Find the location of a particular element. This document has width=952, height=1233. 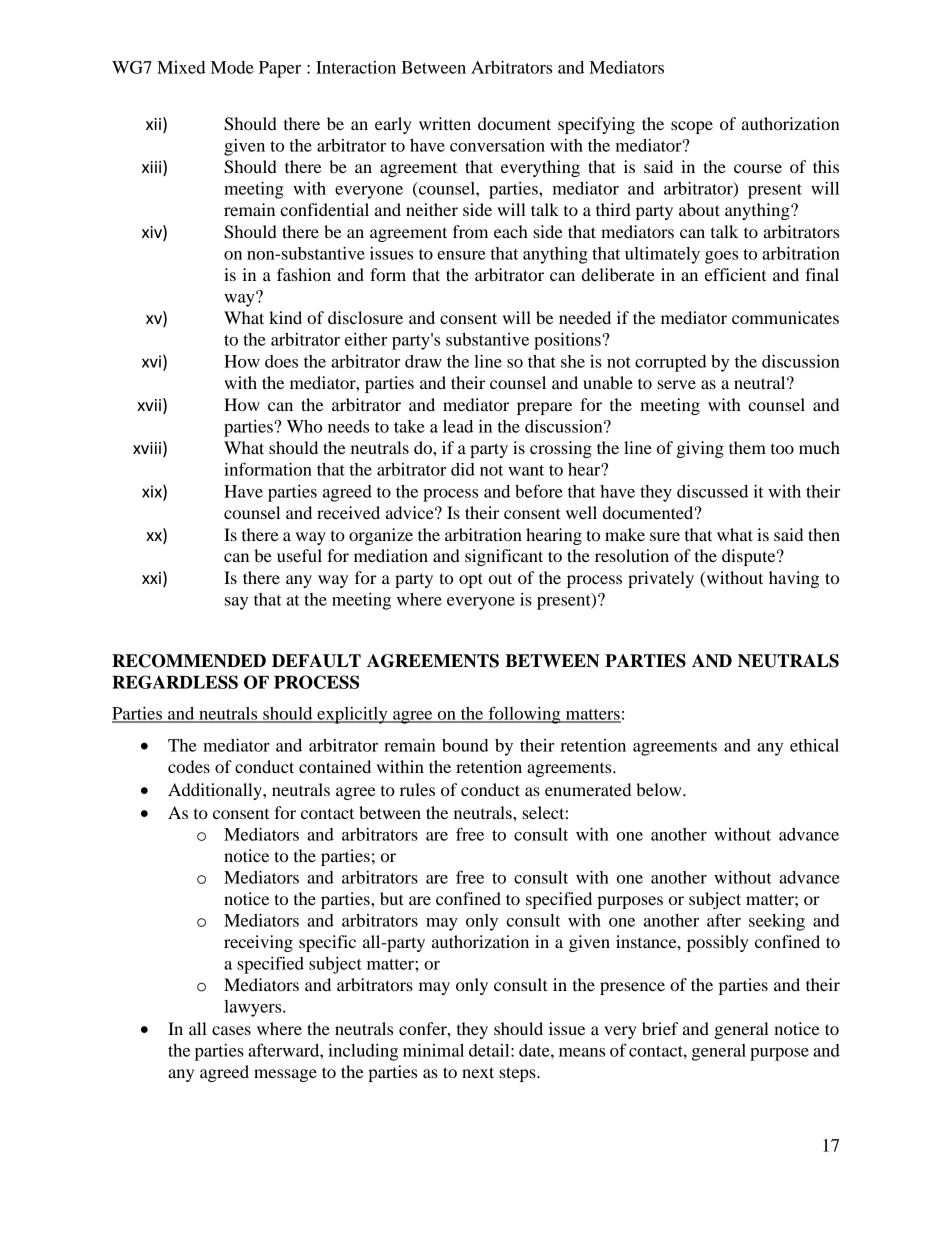

draw is located at coordinates (423, 361).
